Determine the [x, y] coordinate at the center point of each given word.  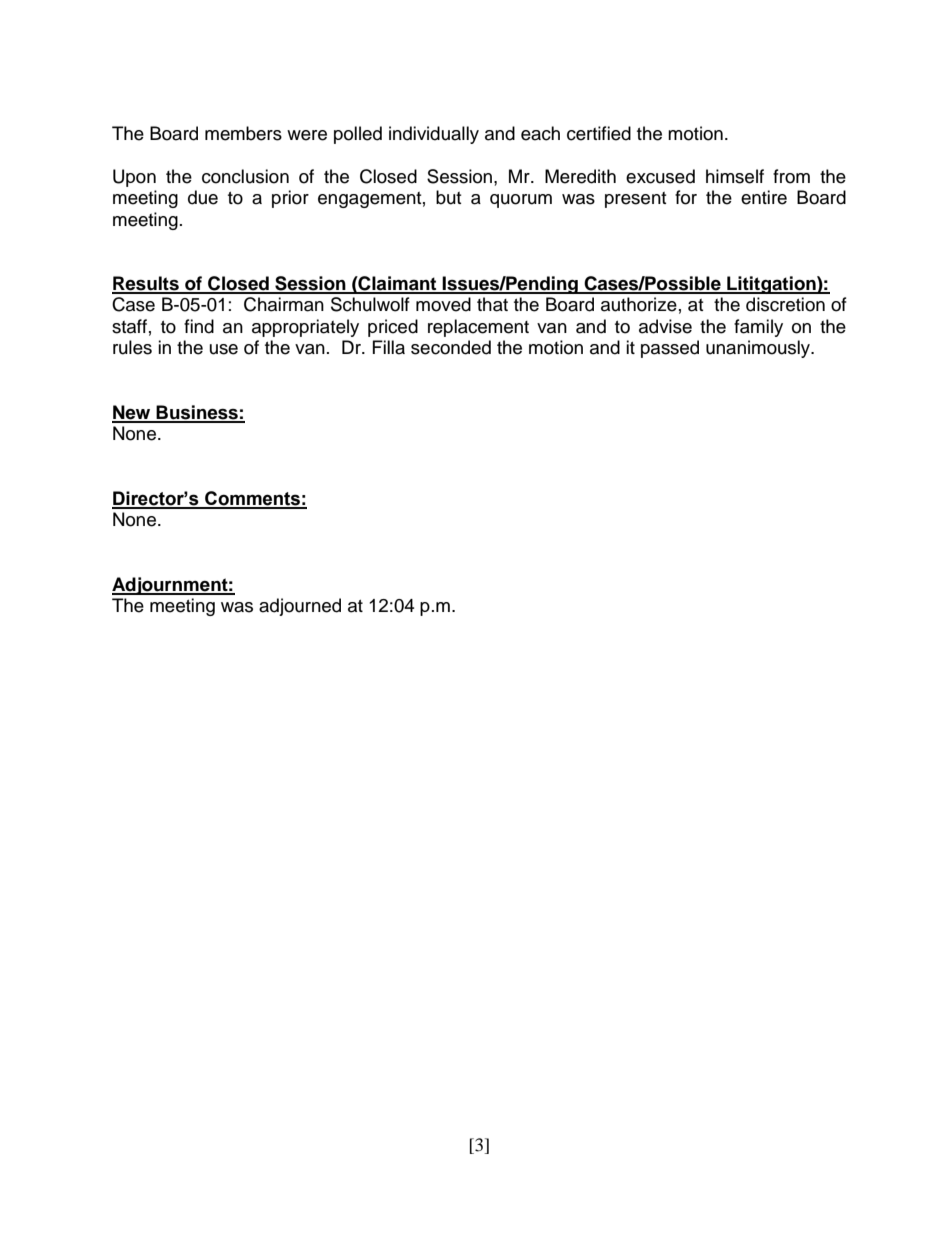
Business [197, 413]
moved [443, 304]
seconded [451, 347]
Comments [252, 499]
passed [670, 349]
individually [434, 135]
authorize [639, 304]
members [243, 133]
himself [735, 176]
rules [132, 347]
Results [146, 284]
